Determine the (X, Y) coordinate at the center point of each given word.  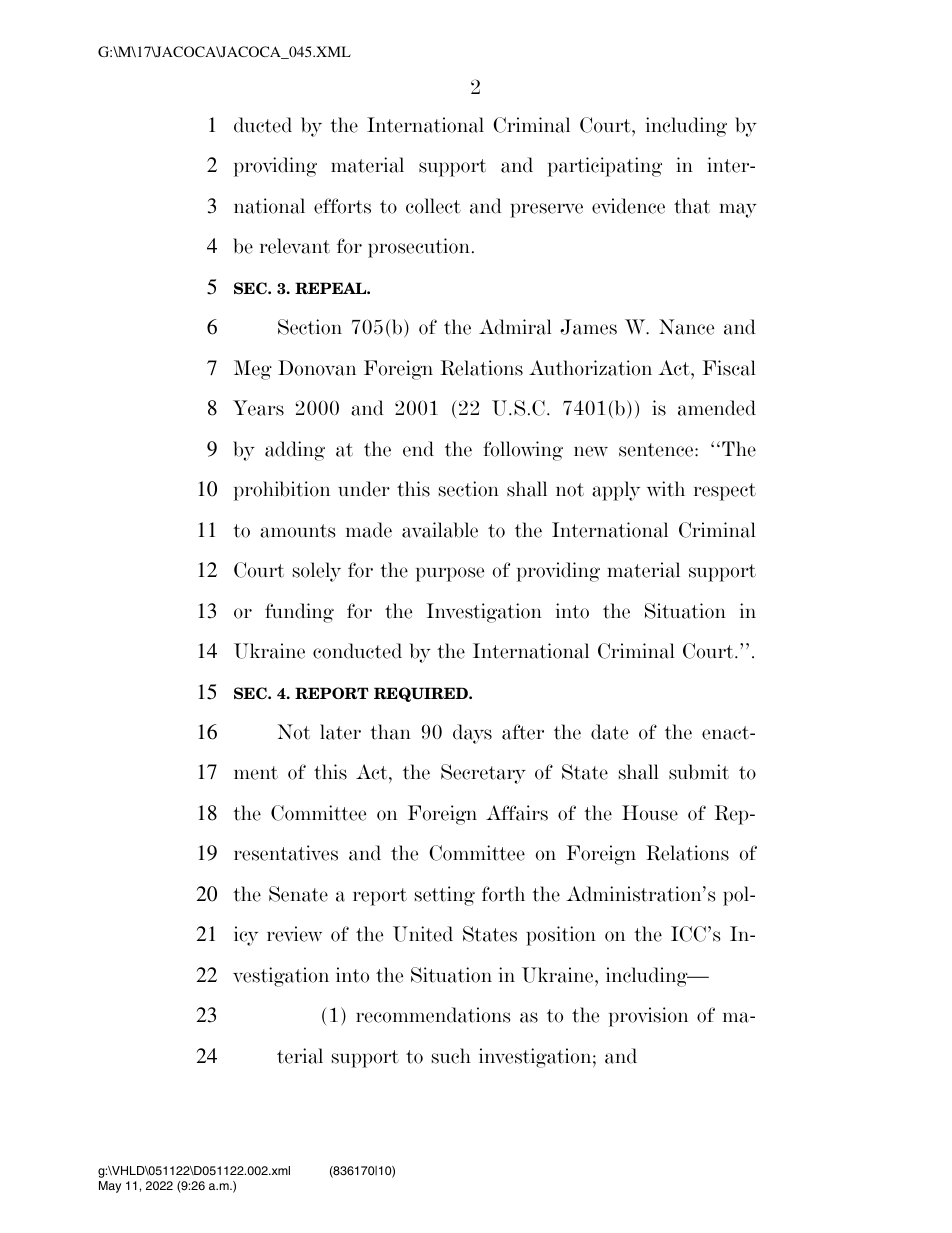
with (666, 489)
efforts (342, 206)
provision (648, 1017)
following (523, 451)
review (294, 934)
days (472, 734)
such (451, 1056)
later (340, 732)
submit (699, 772)
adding (295, 451)
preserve (546, 210)
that (692, 206)
